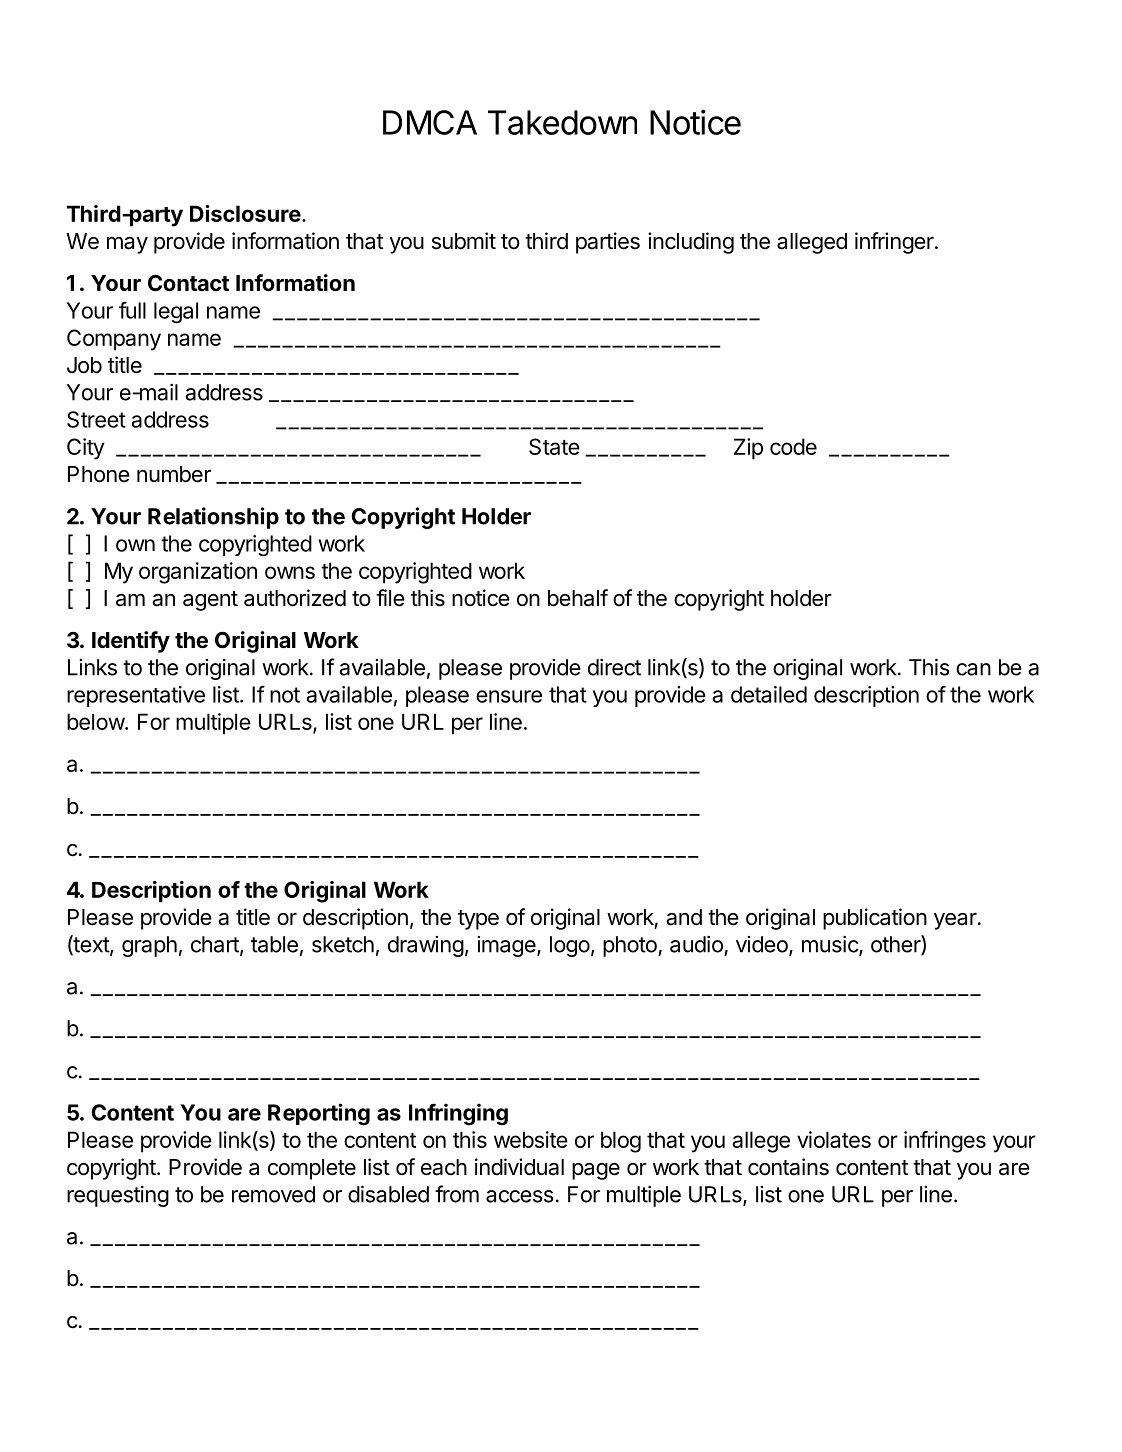 This document has width=1122, height=1452. I want to click on publication, so click(875, 919).
